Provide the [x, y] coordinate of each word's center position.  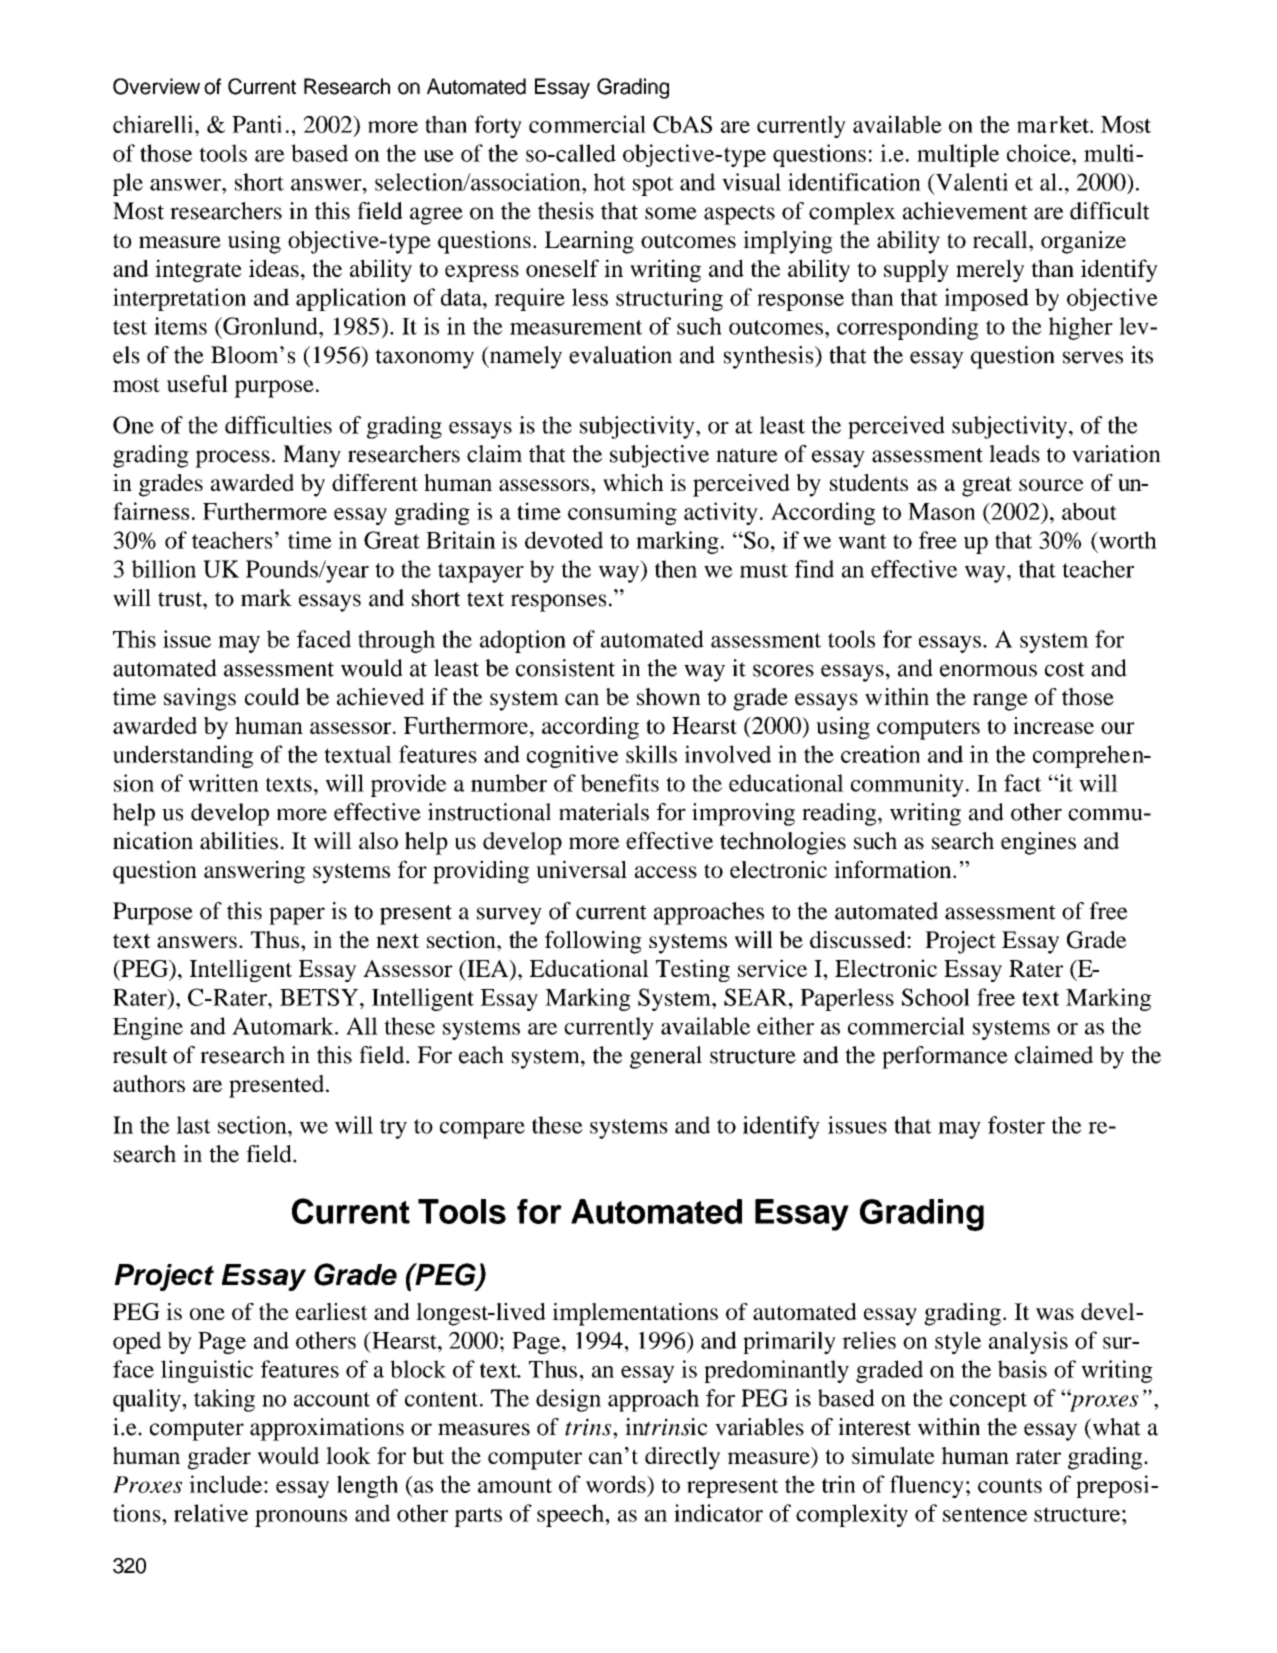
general [666, 1057]
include [227, 1484]
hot [610, 182]
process [232, 459]
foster [1016, 1125]
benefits [620, 783]
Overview [156, 86]
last [193, 1125]
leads [1014, 454]
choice [1040, 153]
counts [1010, 1485]
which [633, 482]
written [223, 783]
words [617, 1484]
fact [1023, 783]
